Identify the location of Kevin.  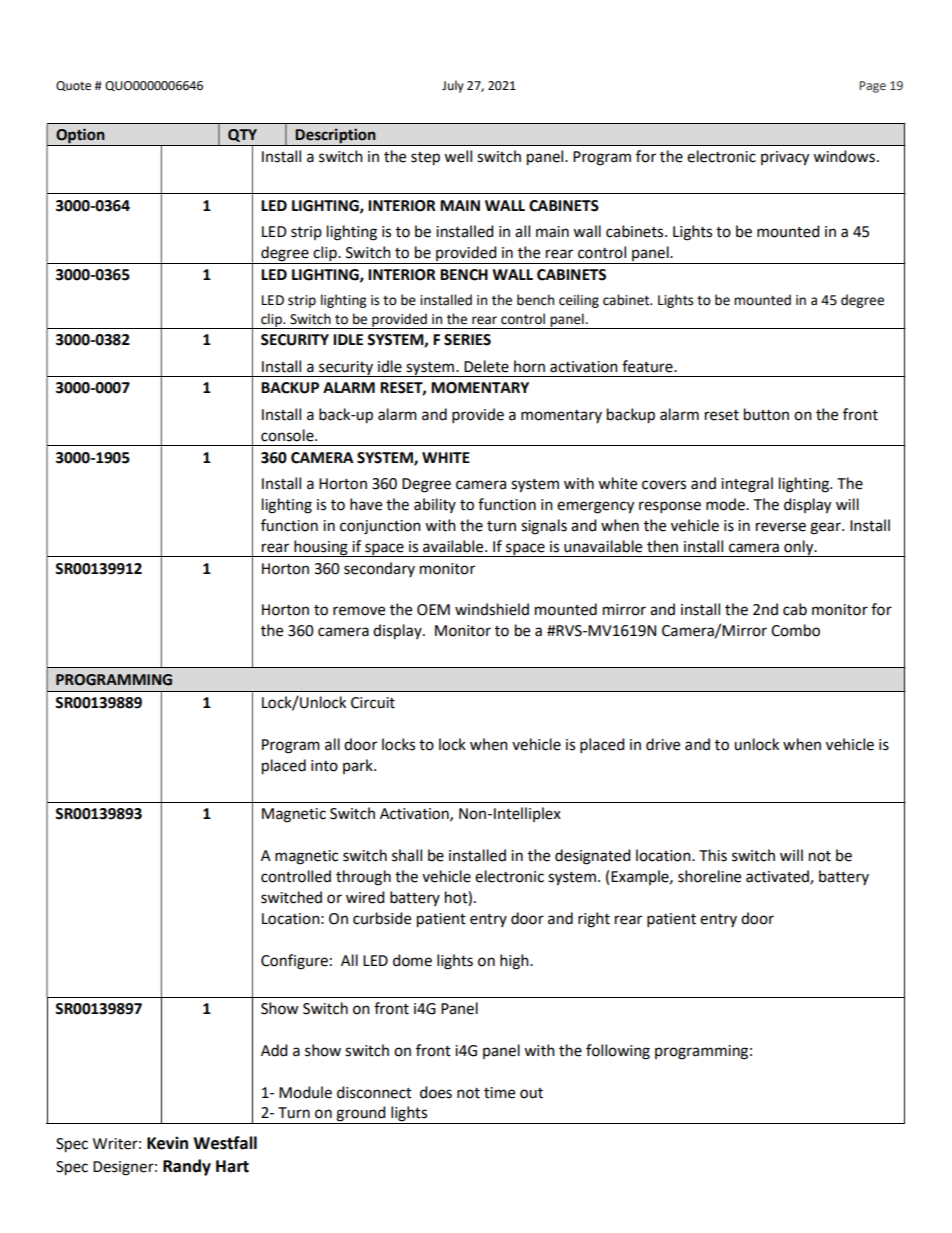
(167, 1143).
